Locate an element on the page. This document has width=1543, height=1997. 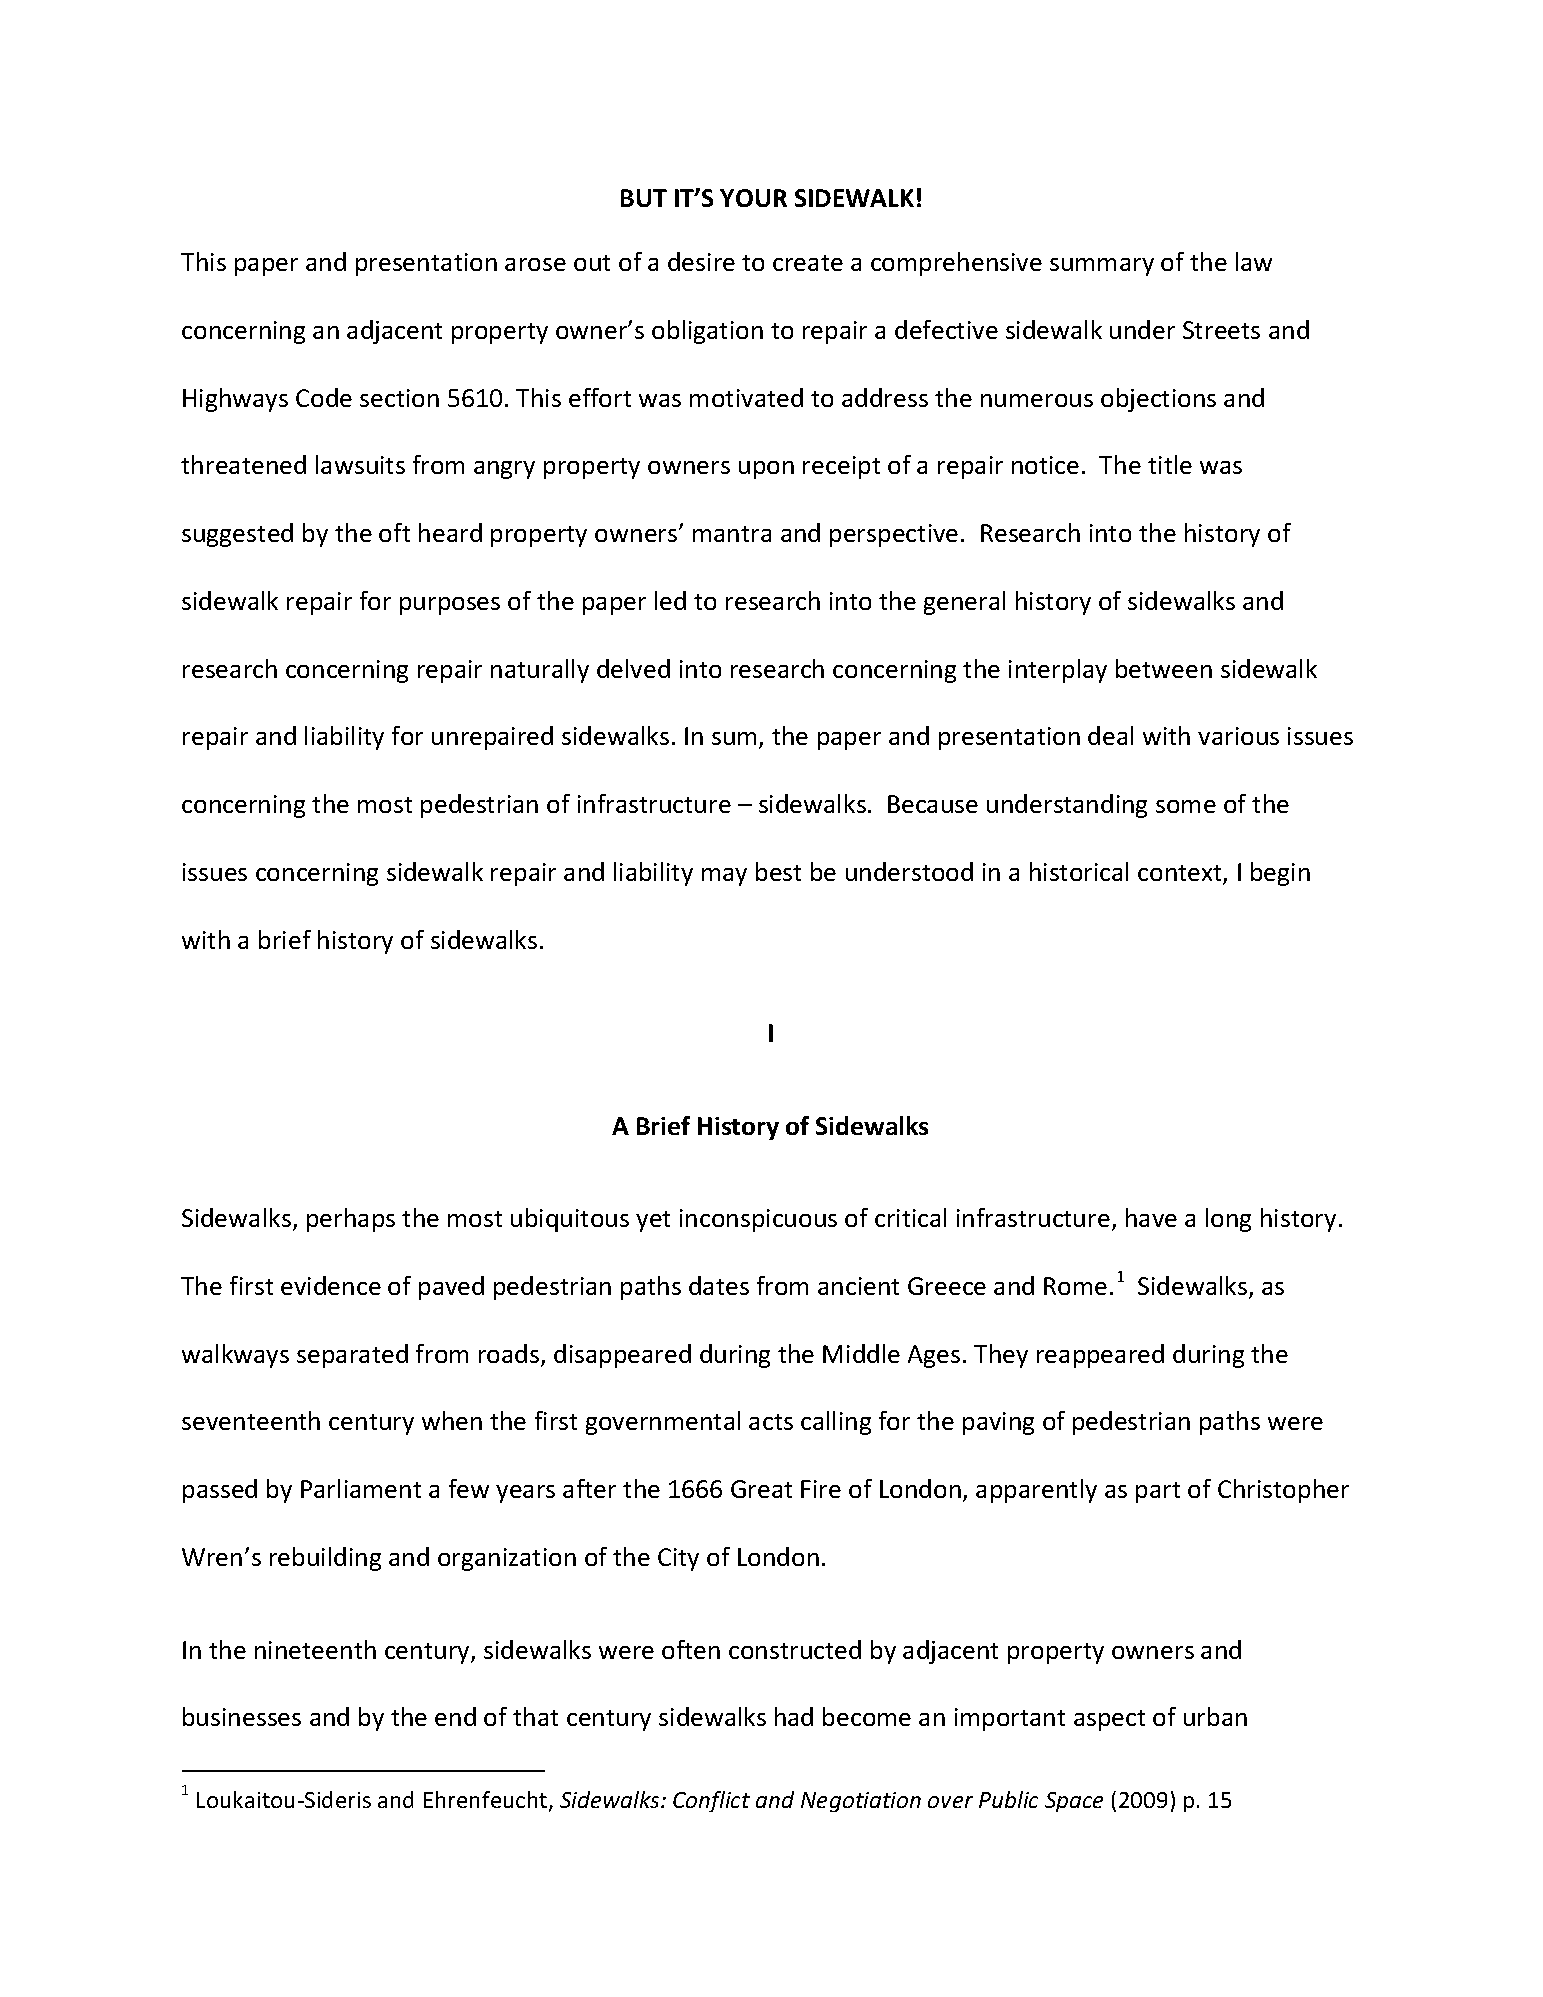
aspect is located at coordinates (1109, 1720).
